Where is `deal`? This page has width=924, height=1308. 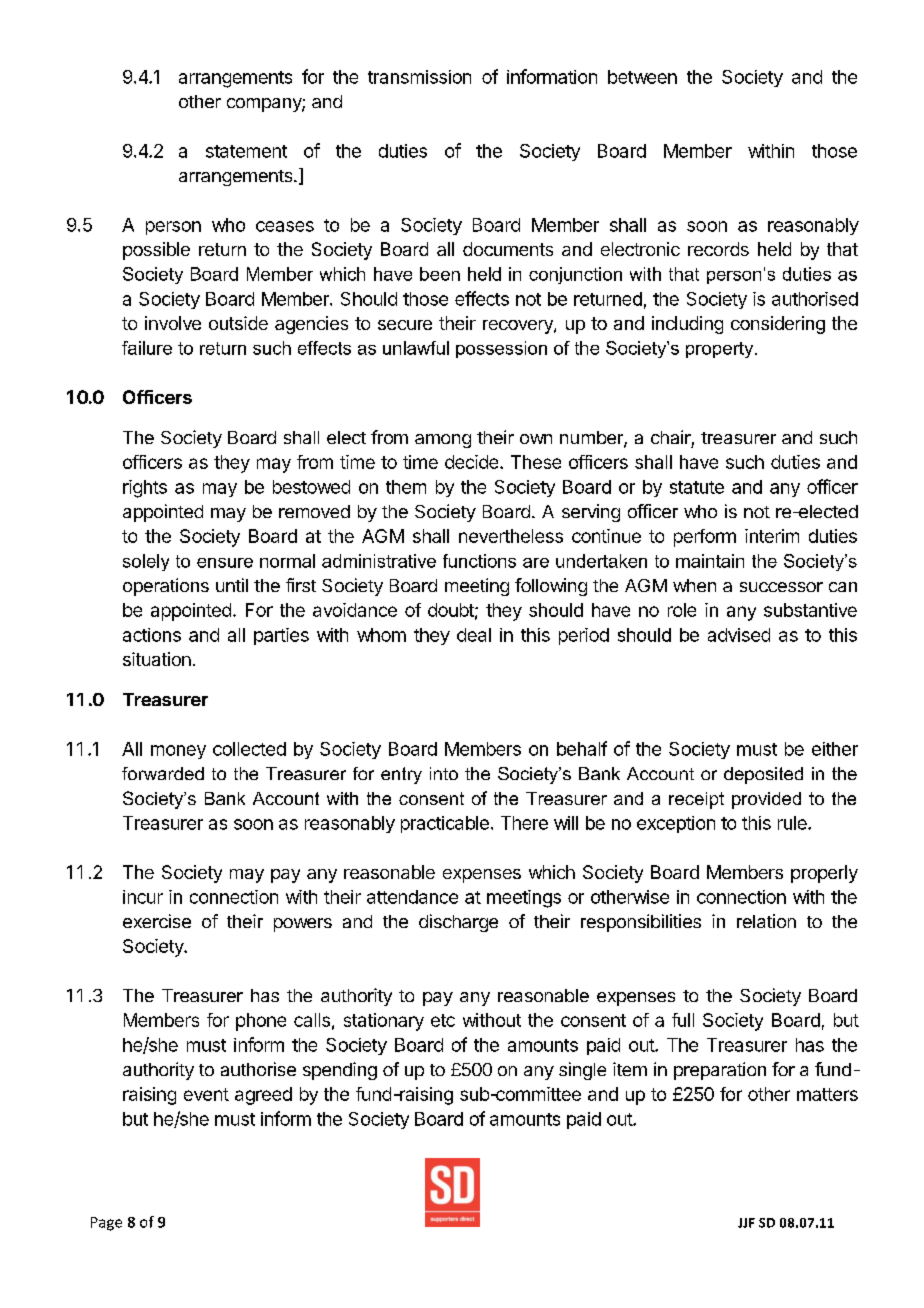
deal is located at coordinates (474, 635).
